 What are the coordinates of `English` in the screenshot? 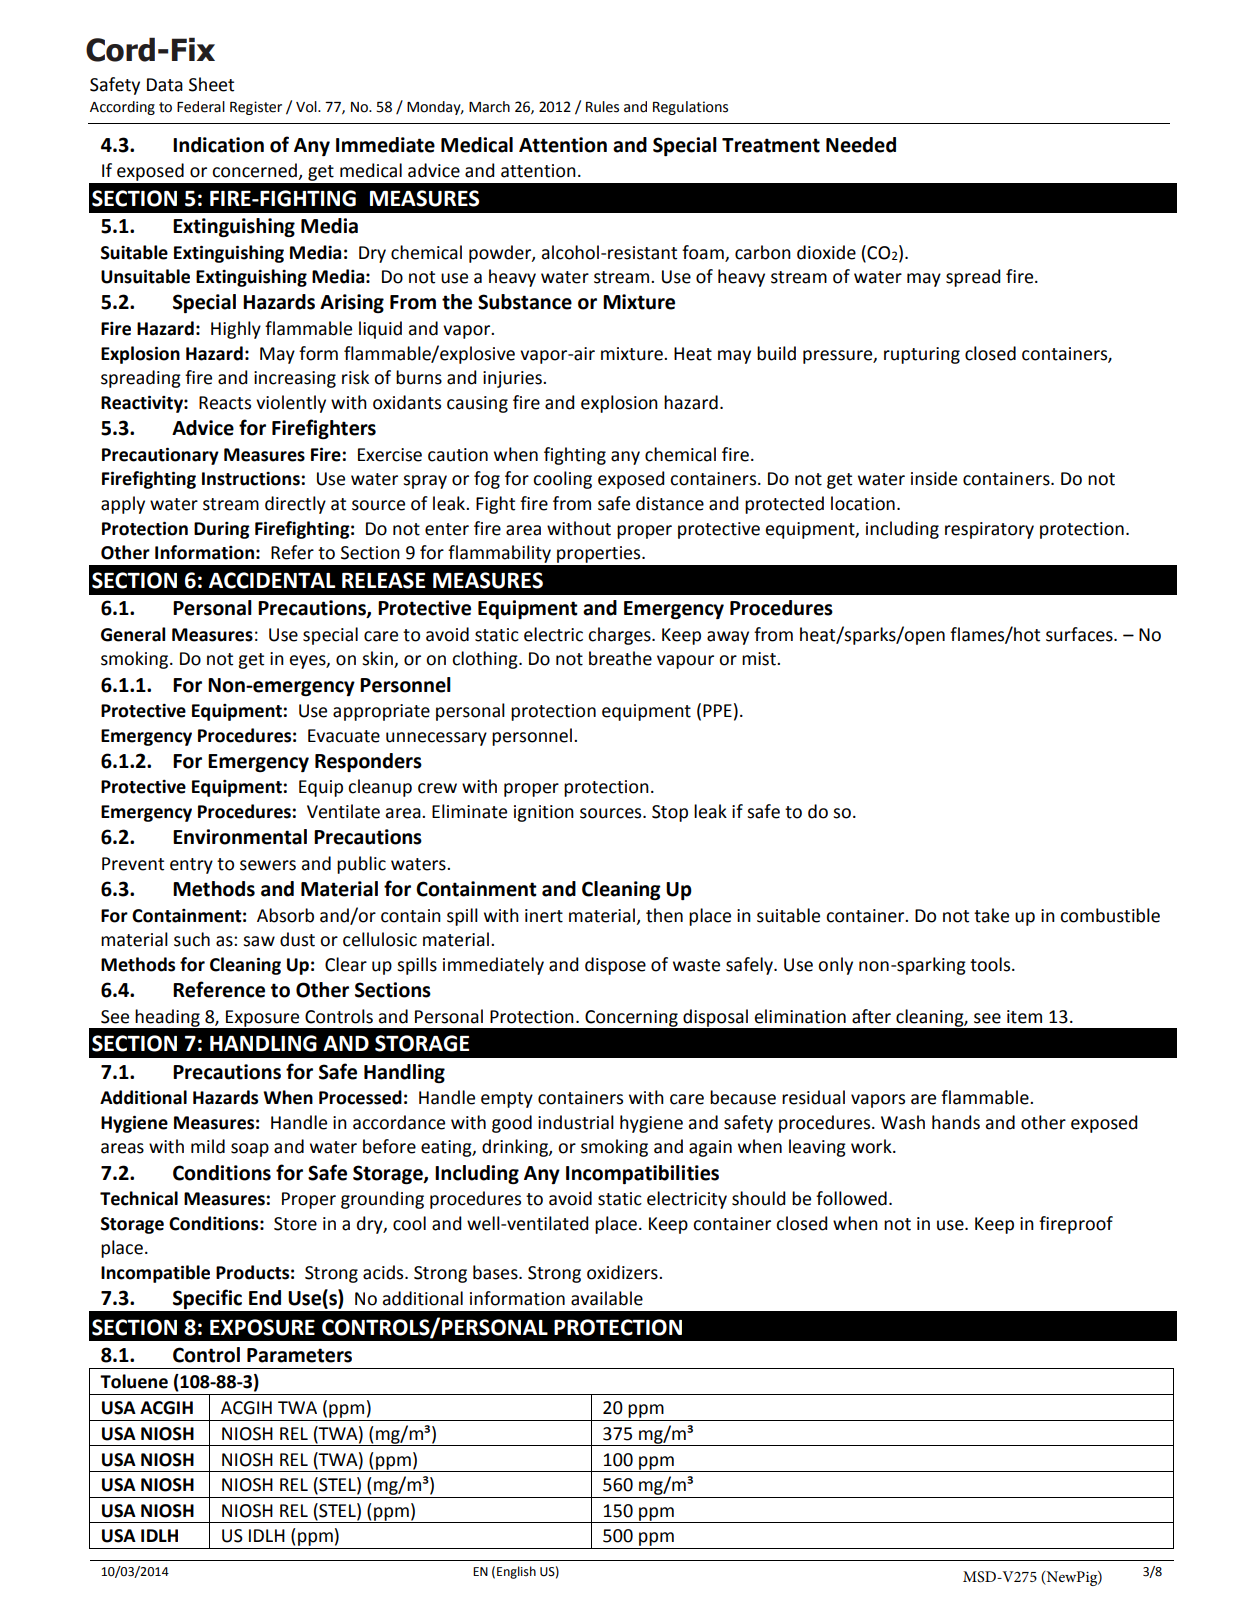 It's located at (516, 1572).
